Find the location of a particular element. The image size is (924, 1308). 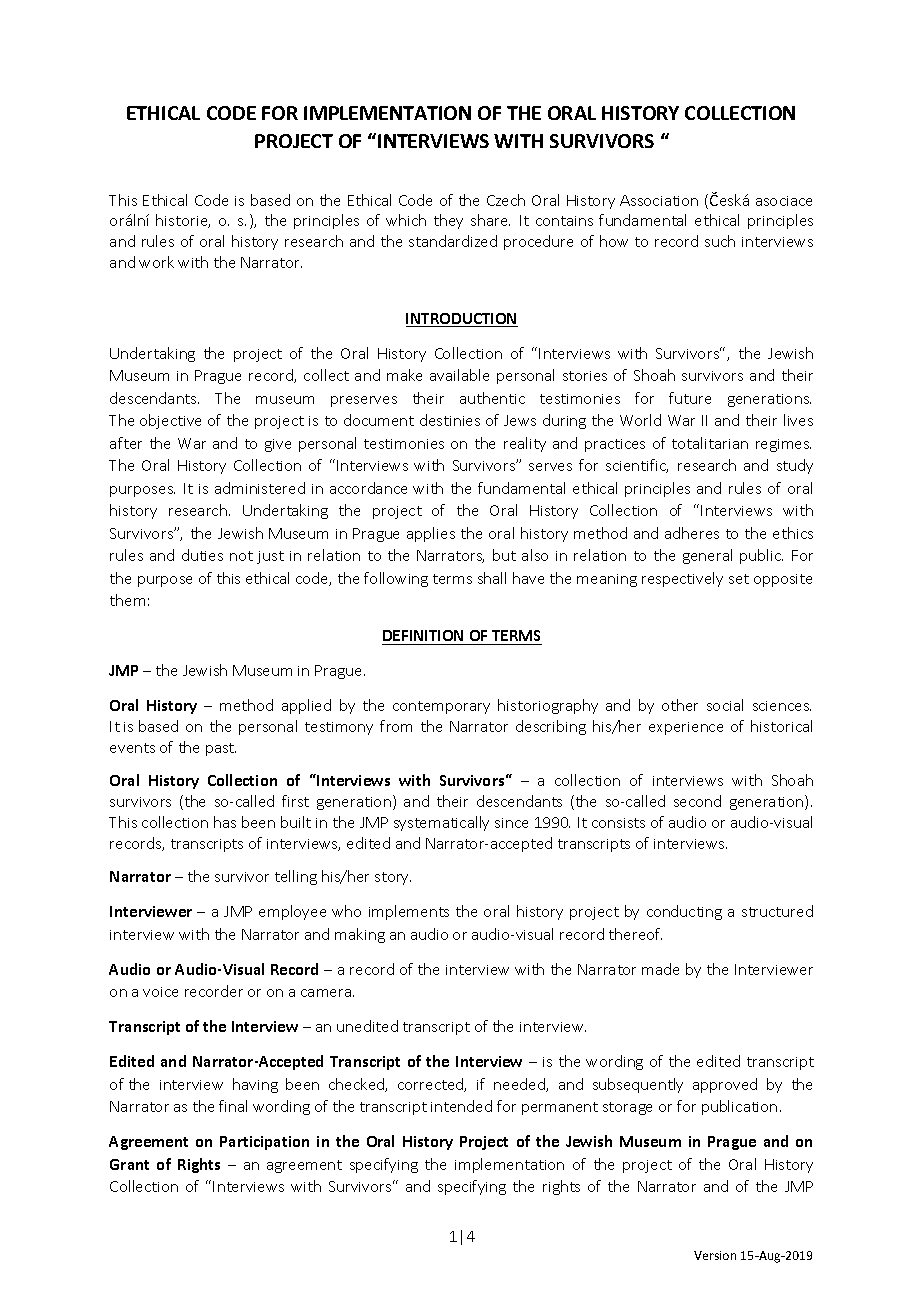

social is located at coordinates (725, 705).
